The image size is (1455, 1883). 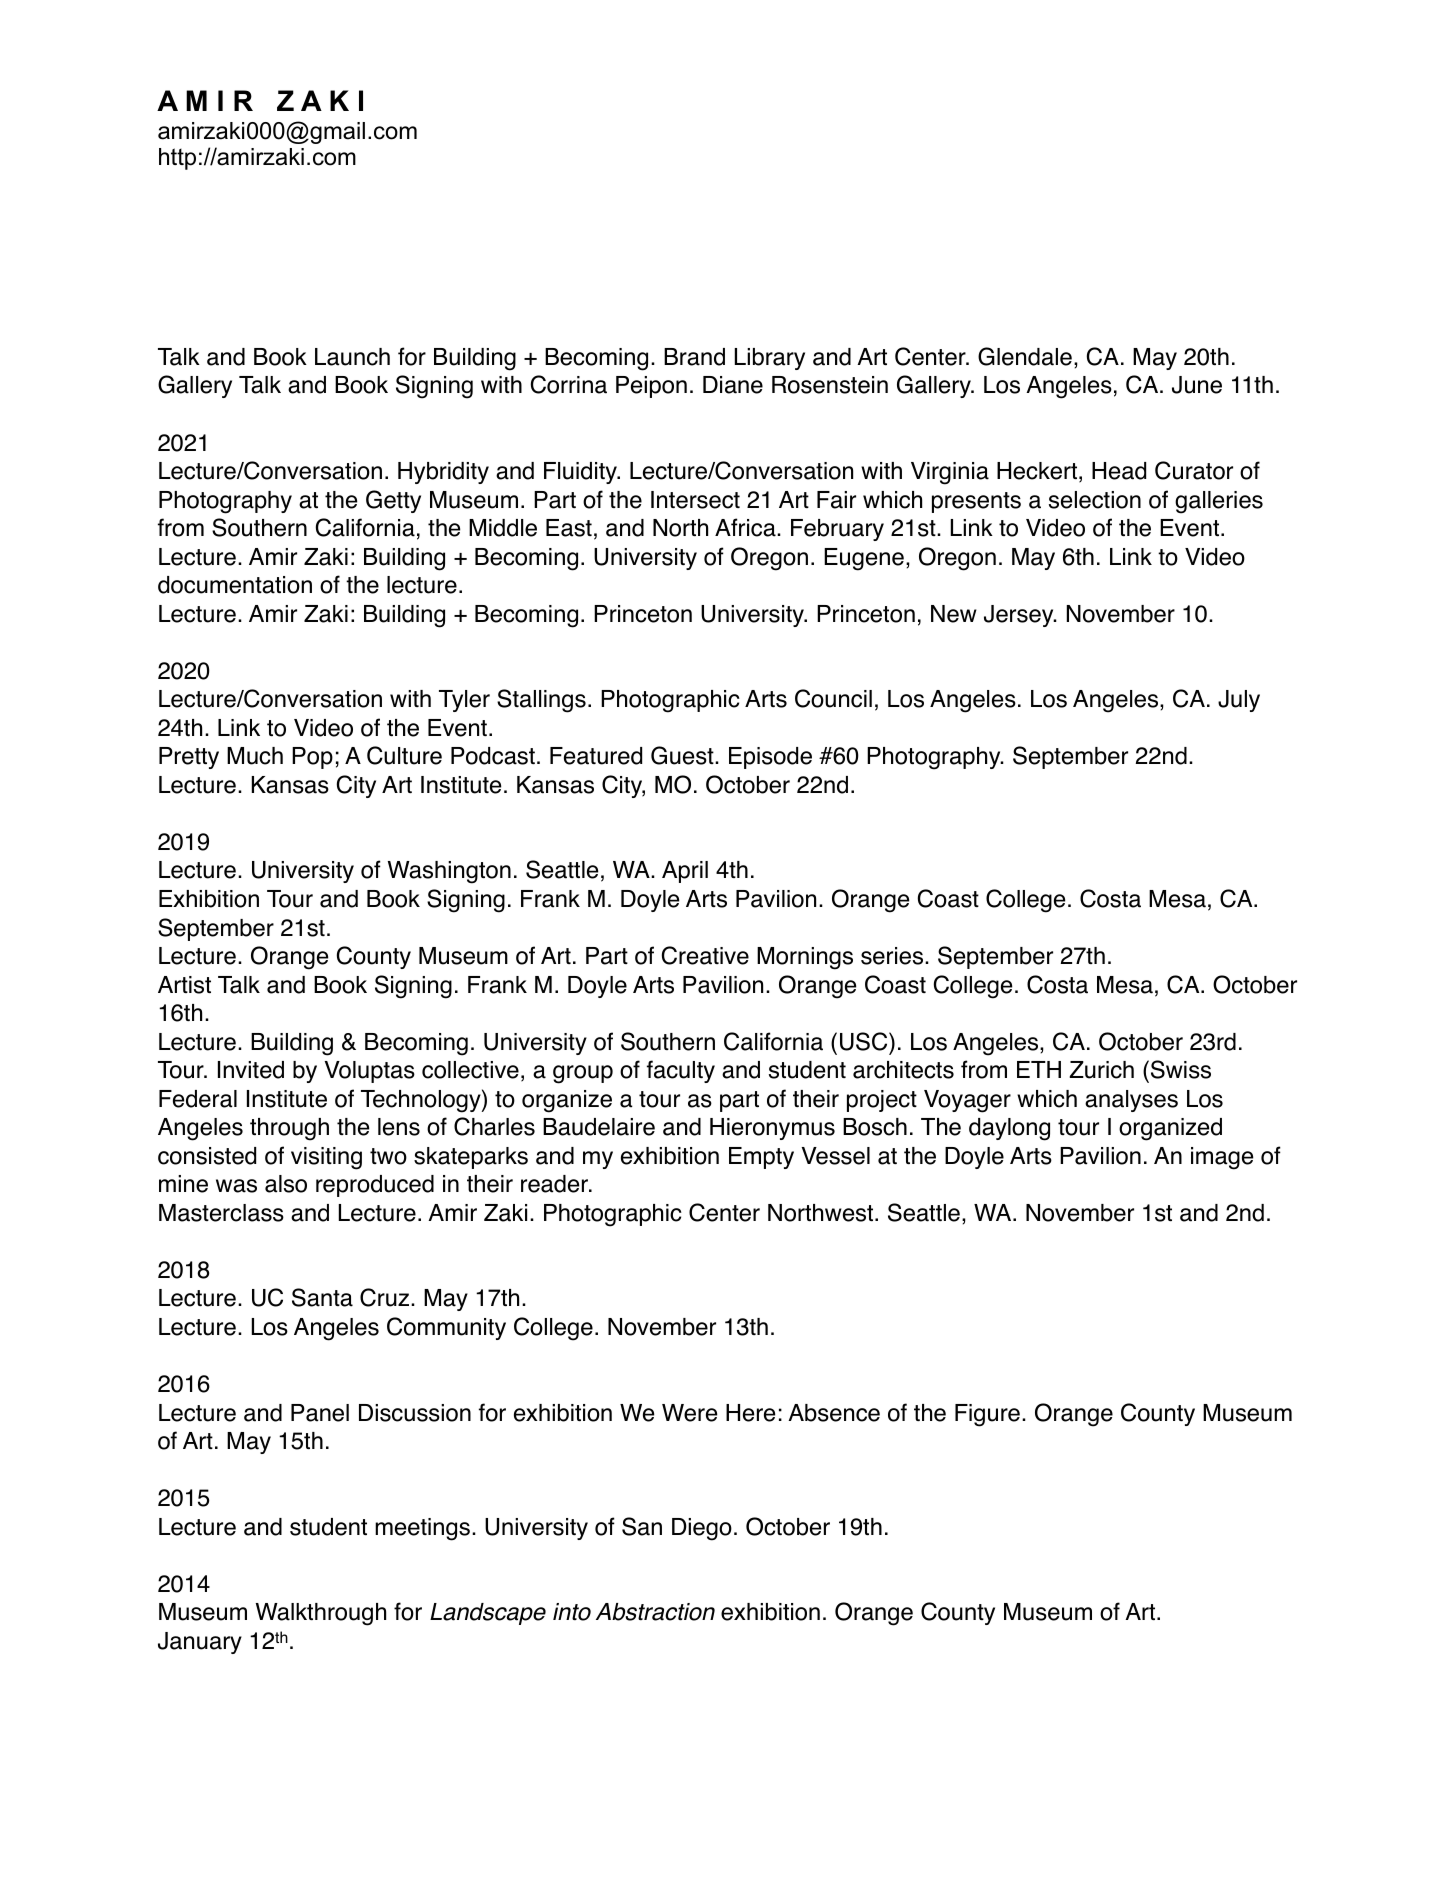 What do you see at coordinates (1197, 385) in the page?
I see `June` at bounding box center [1197, 385].
